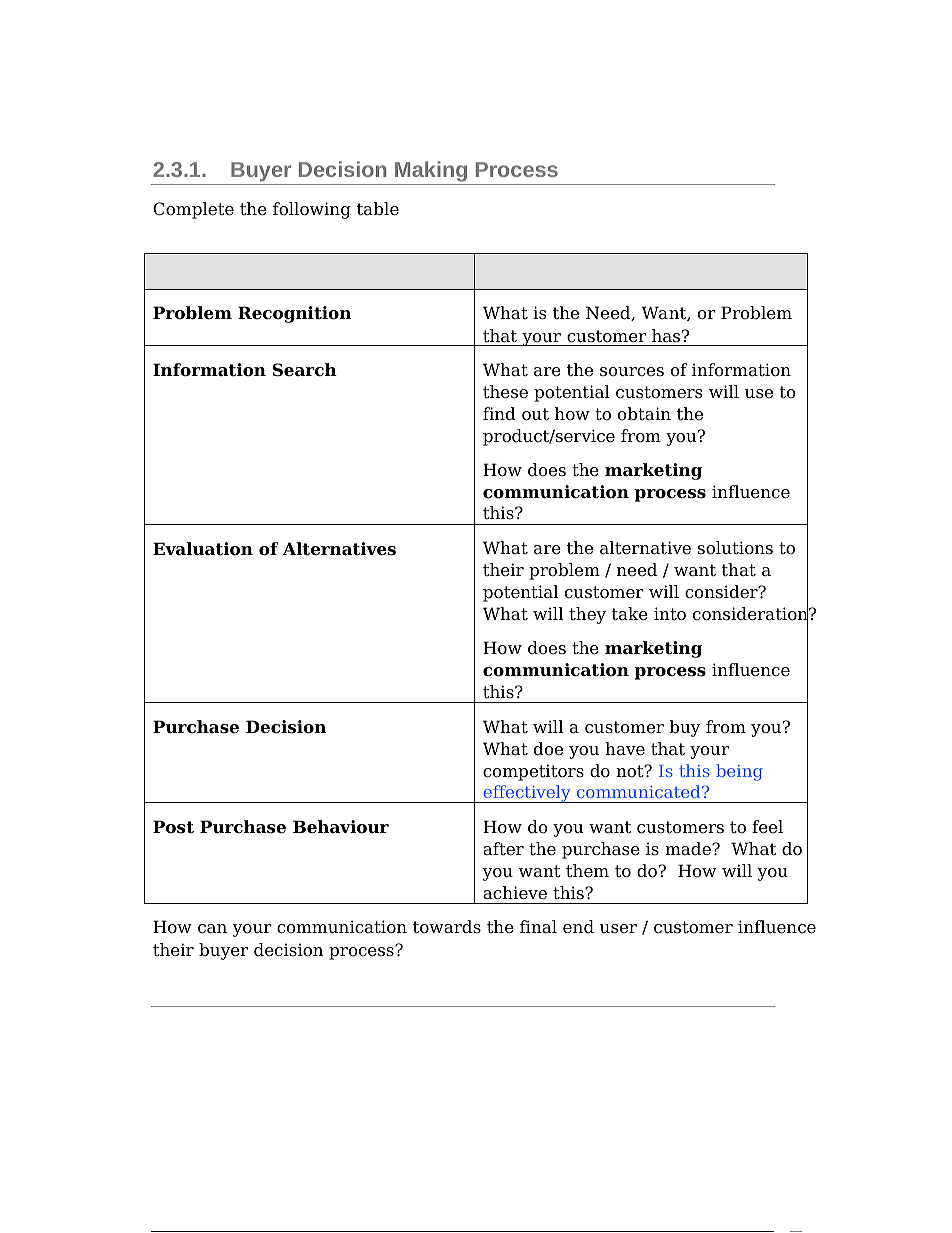 The image size is (952, 1233). I want to click on they, so click(587, 615).
